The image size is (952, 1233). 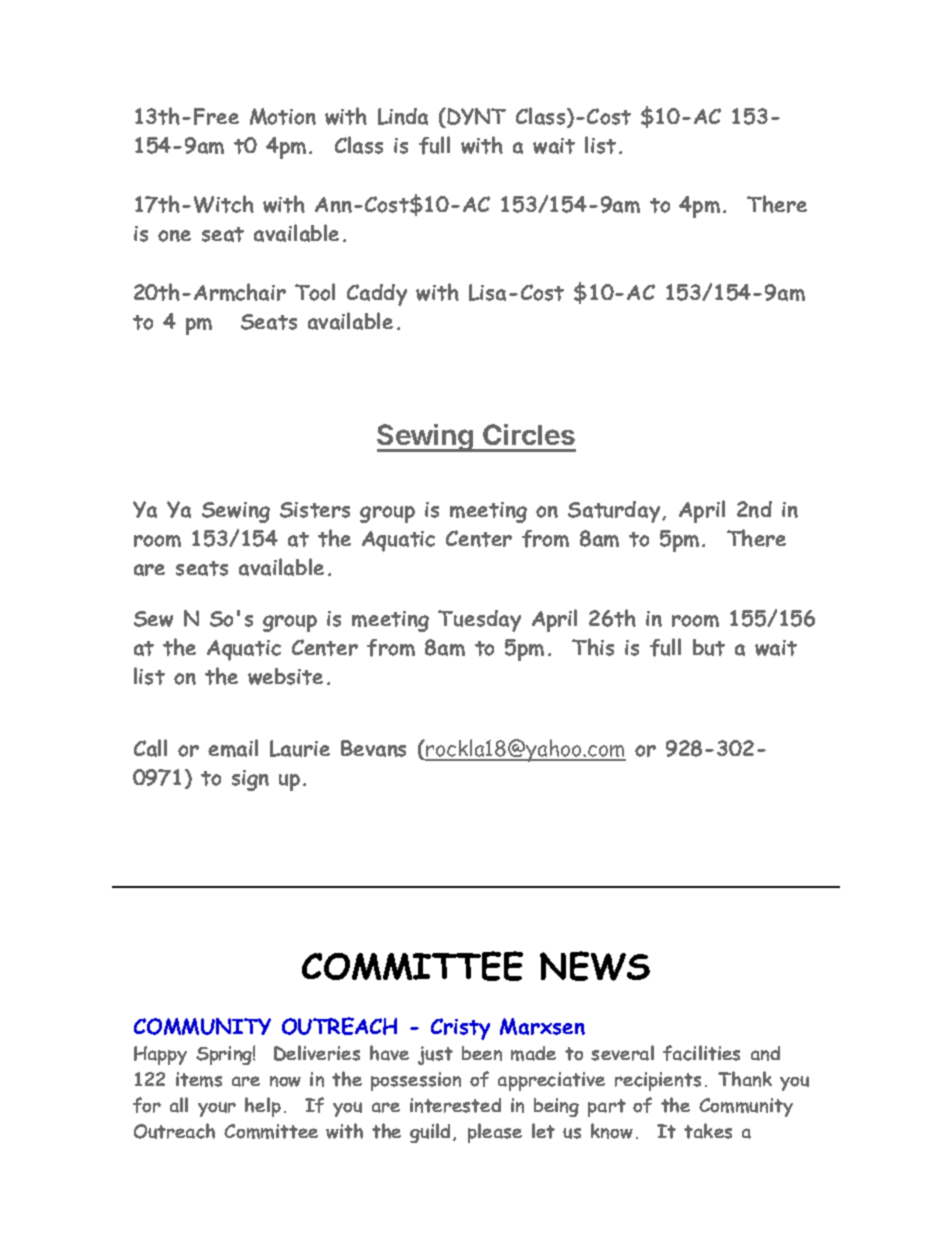 What do you see at coordinates (217, 1109) in the document?
I see `your` at bounding box center [217, 1109].
